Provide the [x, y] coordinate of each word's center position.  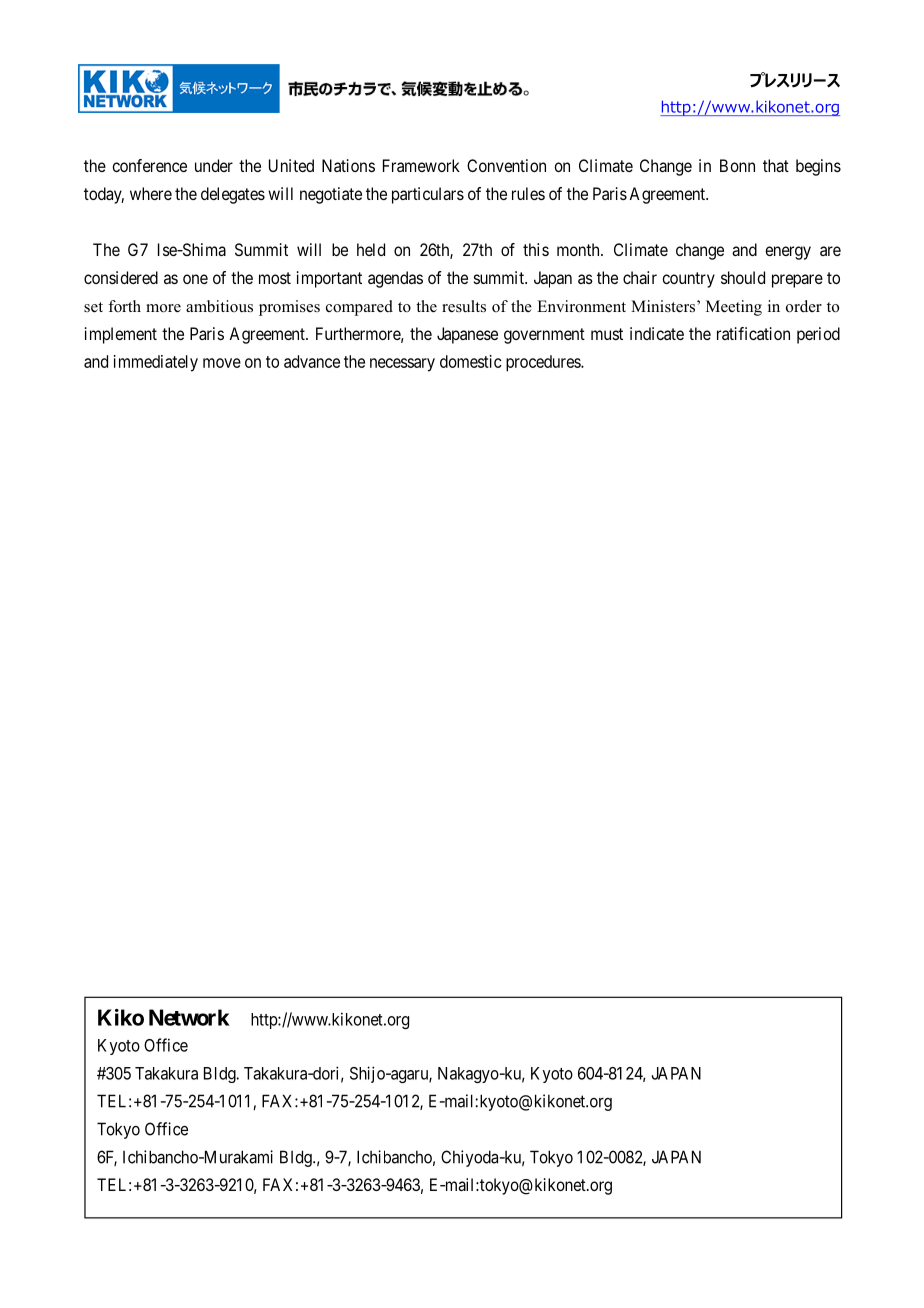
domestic [471, 361]
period [818, 335]
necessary [402, 365]
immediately [156, 363]
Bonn [737, 165]
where [151, 193]
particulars [428, 195]
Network [189, 1017]
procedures [544, 363]
